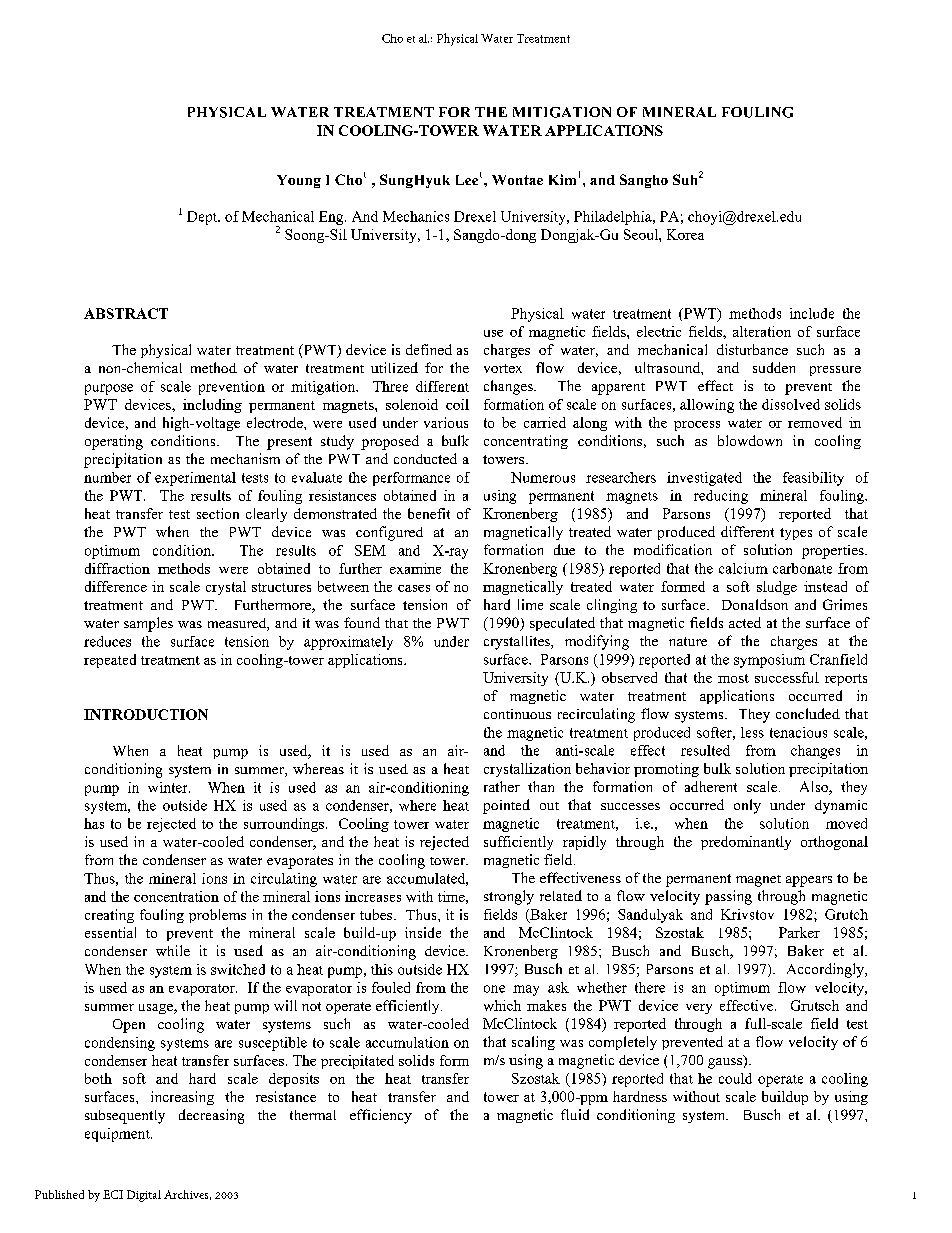 The width and height of the document is (952, 1233). What do you see at coordinates (144, 1196) in the document?
I see `Digital` at bounding box center [144, 1196].
